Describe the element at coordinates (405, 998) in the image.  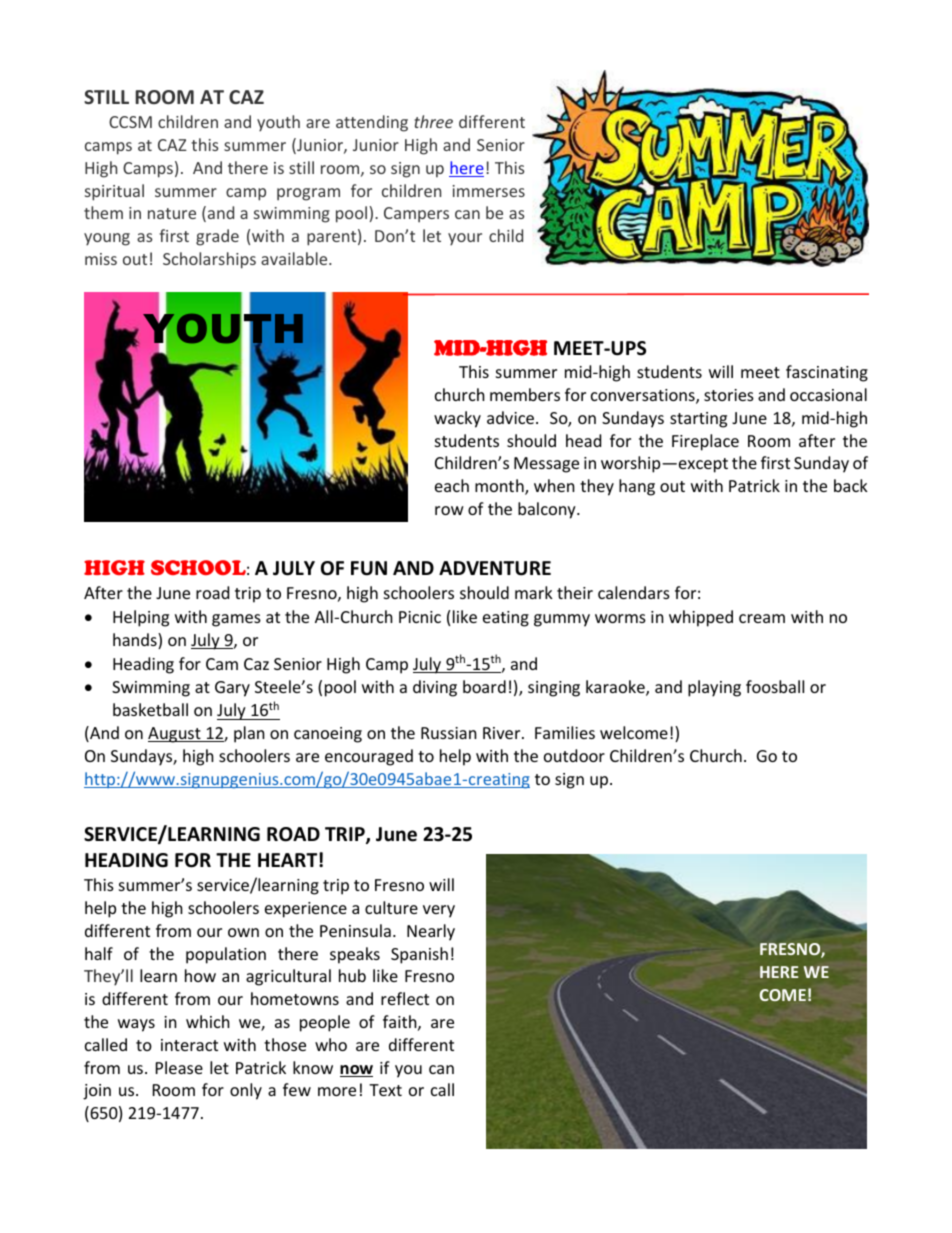
I see `reflect` at that location.
